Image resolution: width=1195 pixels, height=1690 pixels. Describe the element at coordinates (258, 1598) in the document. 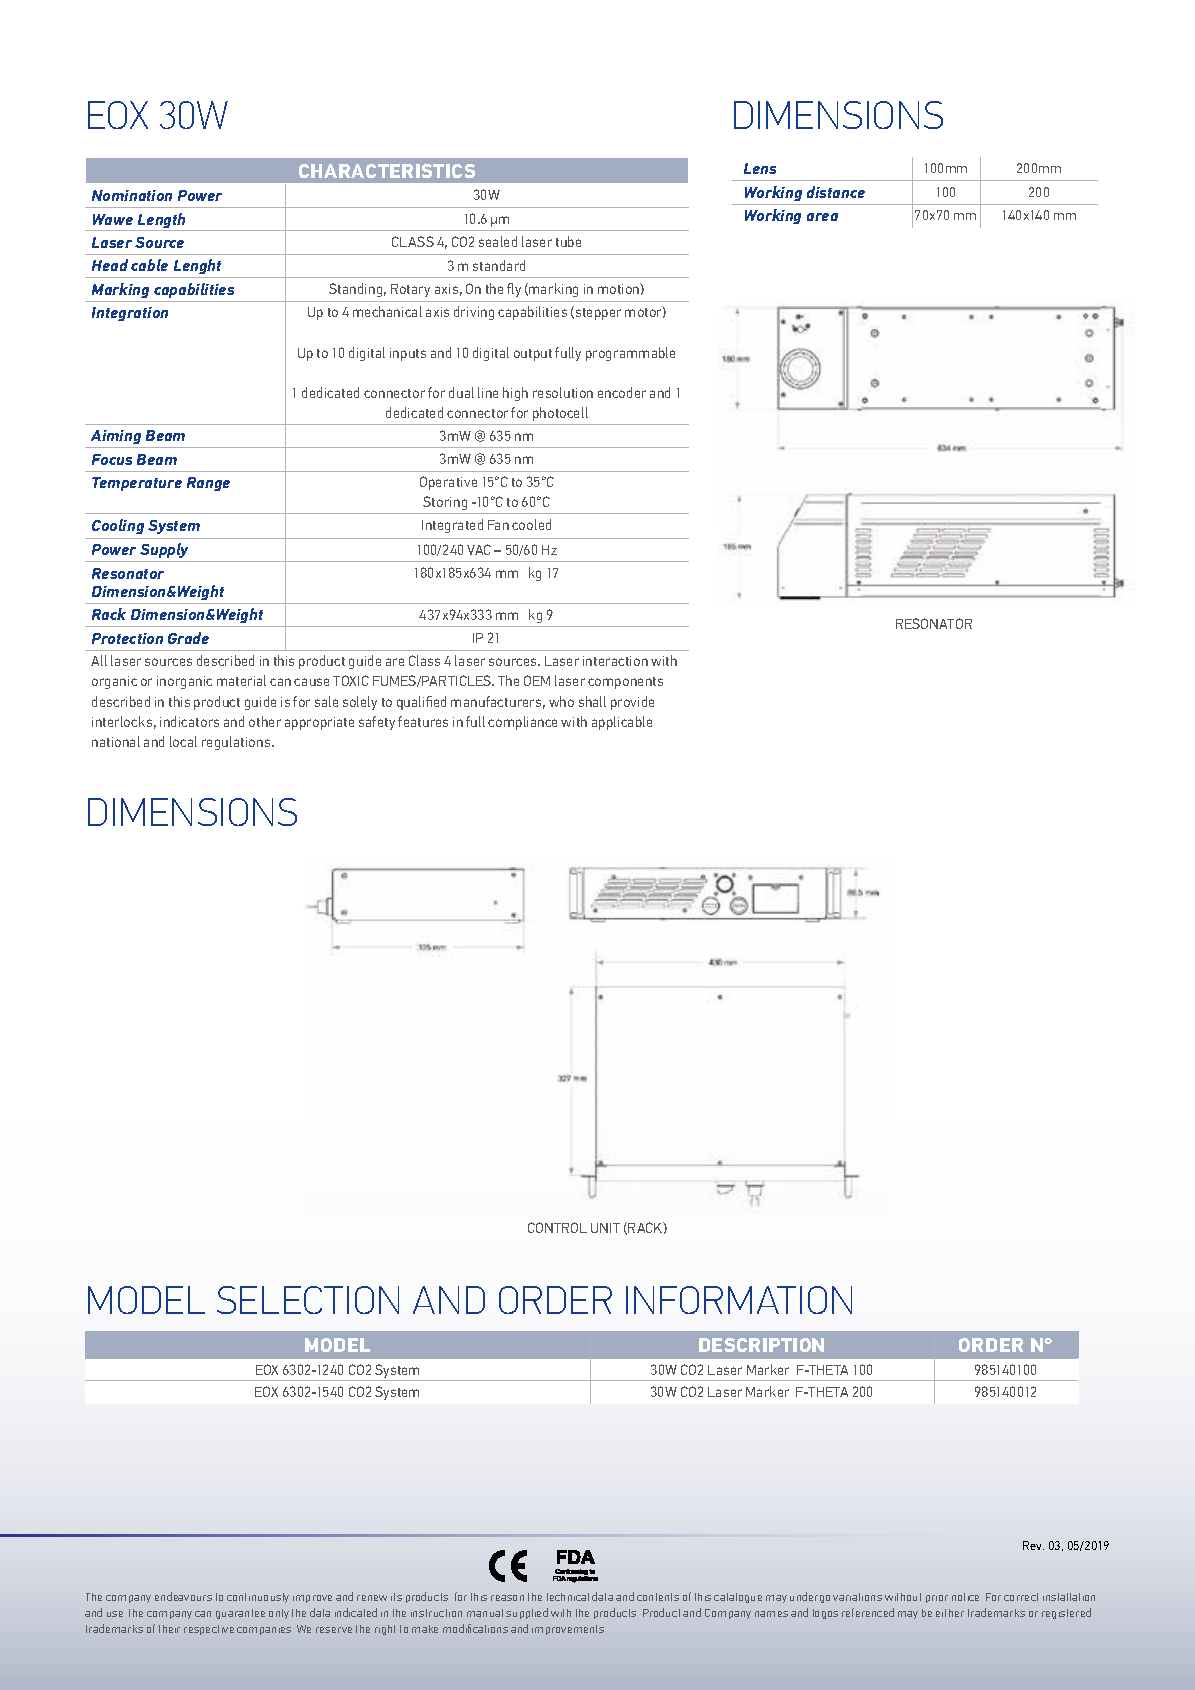

I see `continuously` at that location.
